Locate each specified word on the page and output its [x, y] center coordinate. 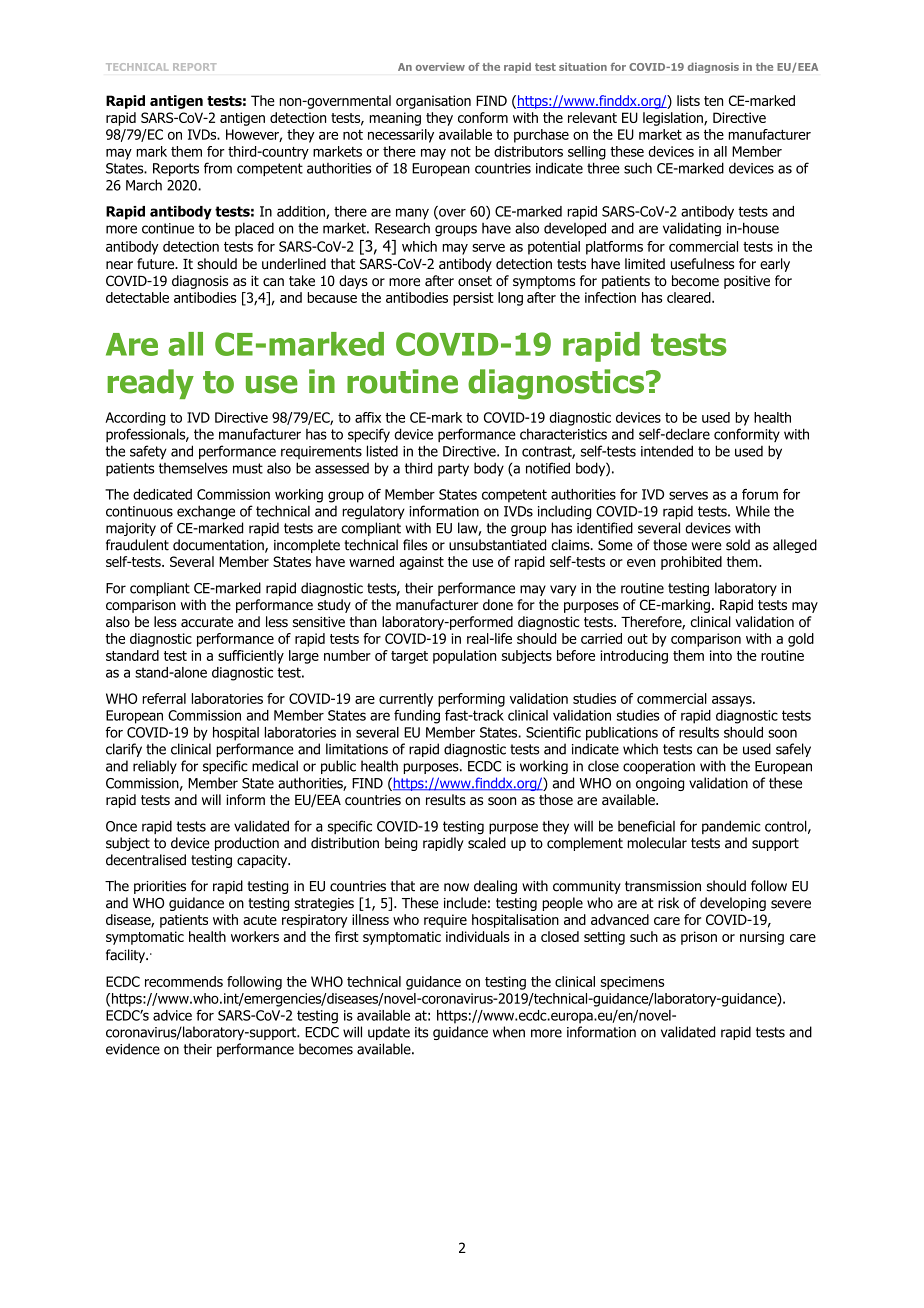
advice [172, 1015]
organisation [433, 102]
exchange [206, 512]
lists [688, 100]
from [218, 168]
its [421, 1032]
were [707, 546]
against [421, 563]
